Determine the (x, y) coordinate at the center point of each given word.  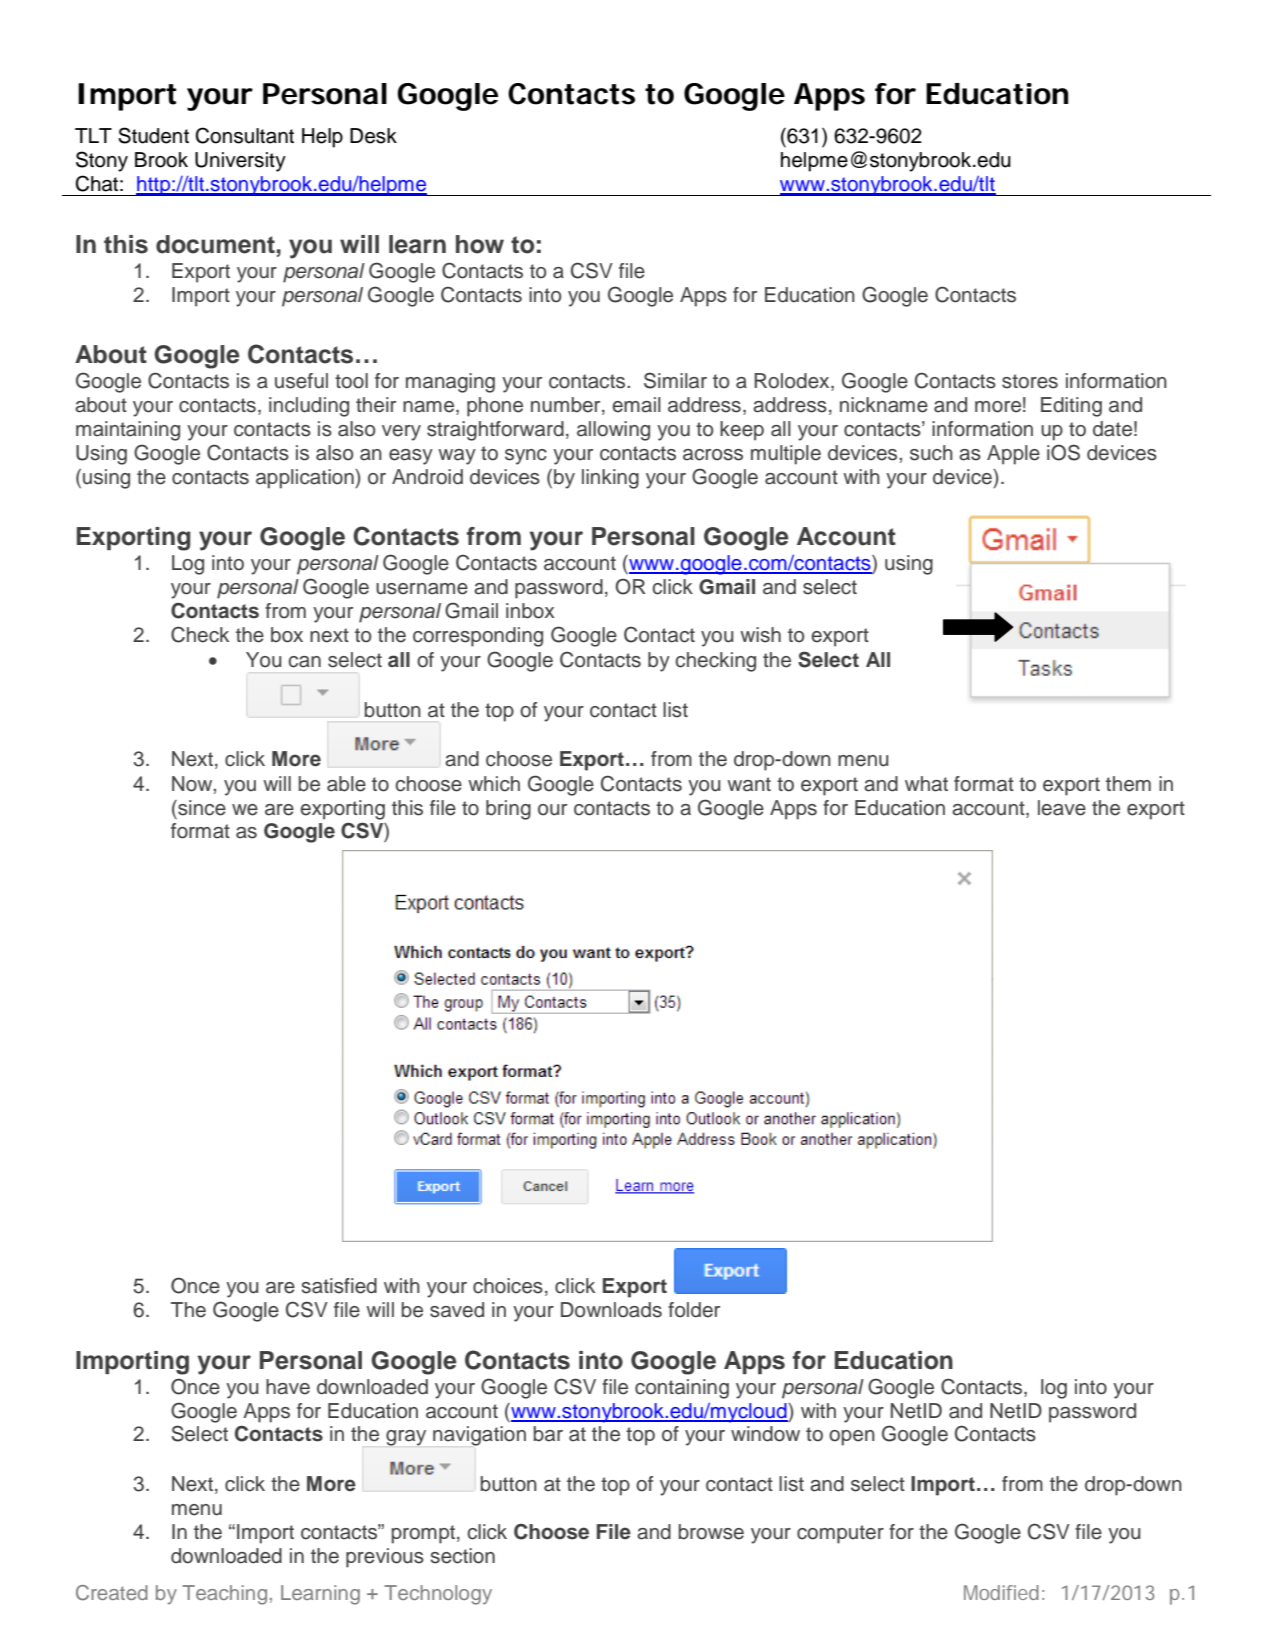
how (480, 244)
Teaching (224, 1595)
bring (508, 810)
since (201, 808)
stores (1030, 381)
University (240, 162)
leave (1062, 808)
